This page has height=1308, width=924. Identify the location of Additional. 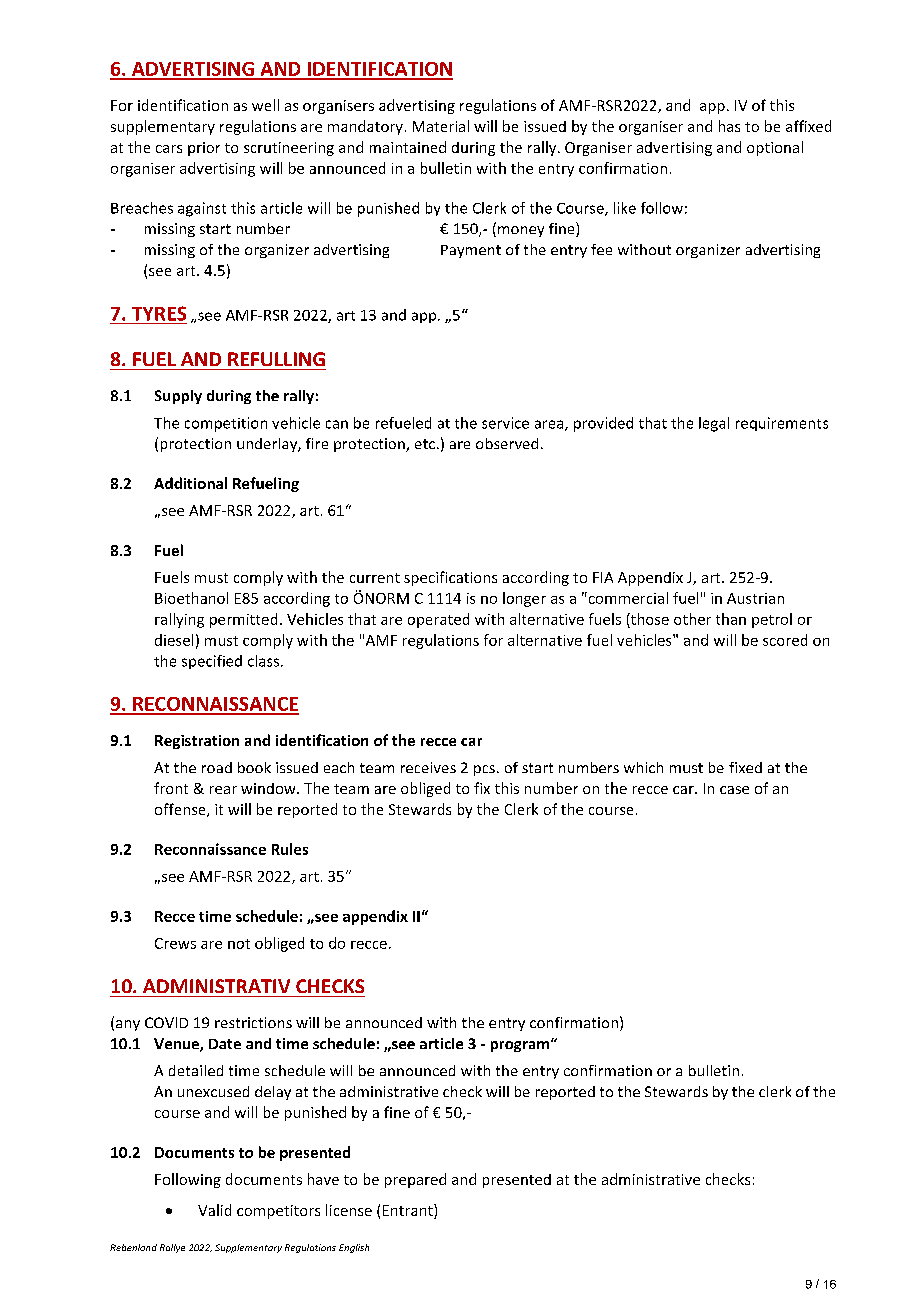
(190, 483).
